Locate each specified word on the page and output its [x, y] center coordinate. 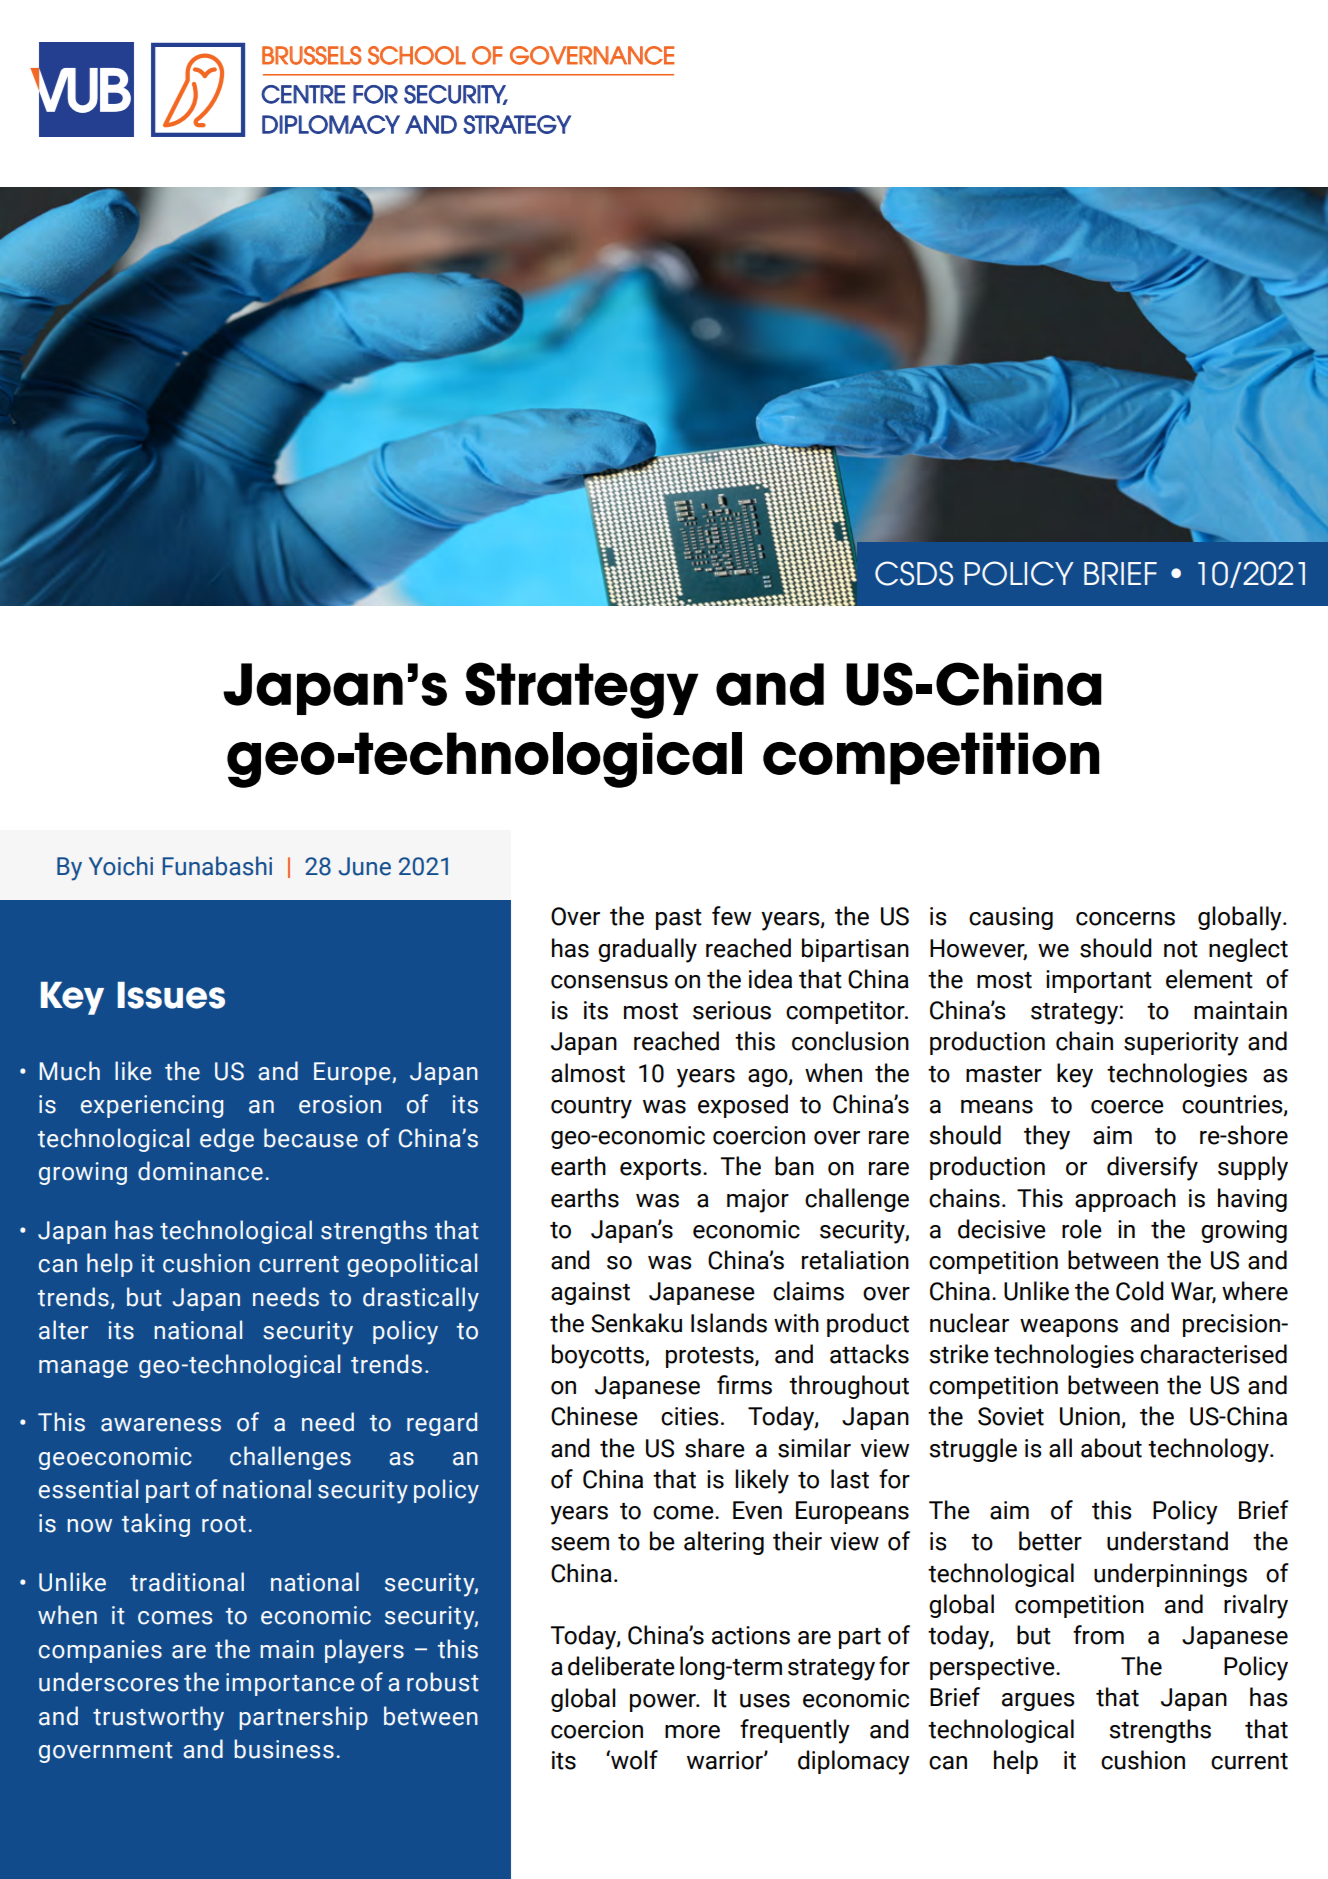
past [679, 919]
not [1181, 949]
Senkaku [636, 1323]
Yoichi [121, 866]
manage [83, 1369]
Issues [171, 995]
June [365, 866]
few [731, 916]
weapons [1069, 1328]
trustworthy [158, 1718]
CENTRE [303, 94]
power [664, 1703]
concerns [1125, 919]
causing [1011, 918]
